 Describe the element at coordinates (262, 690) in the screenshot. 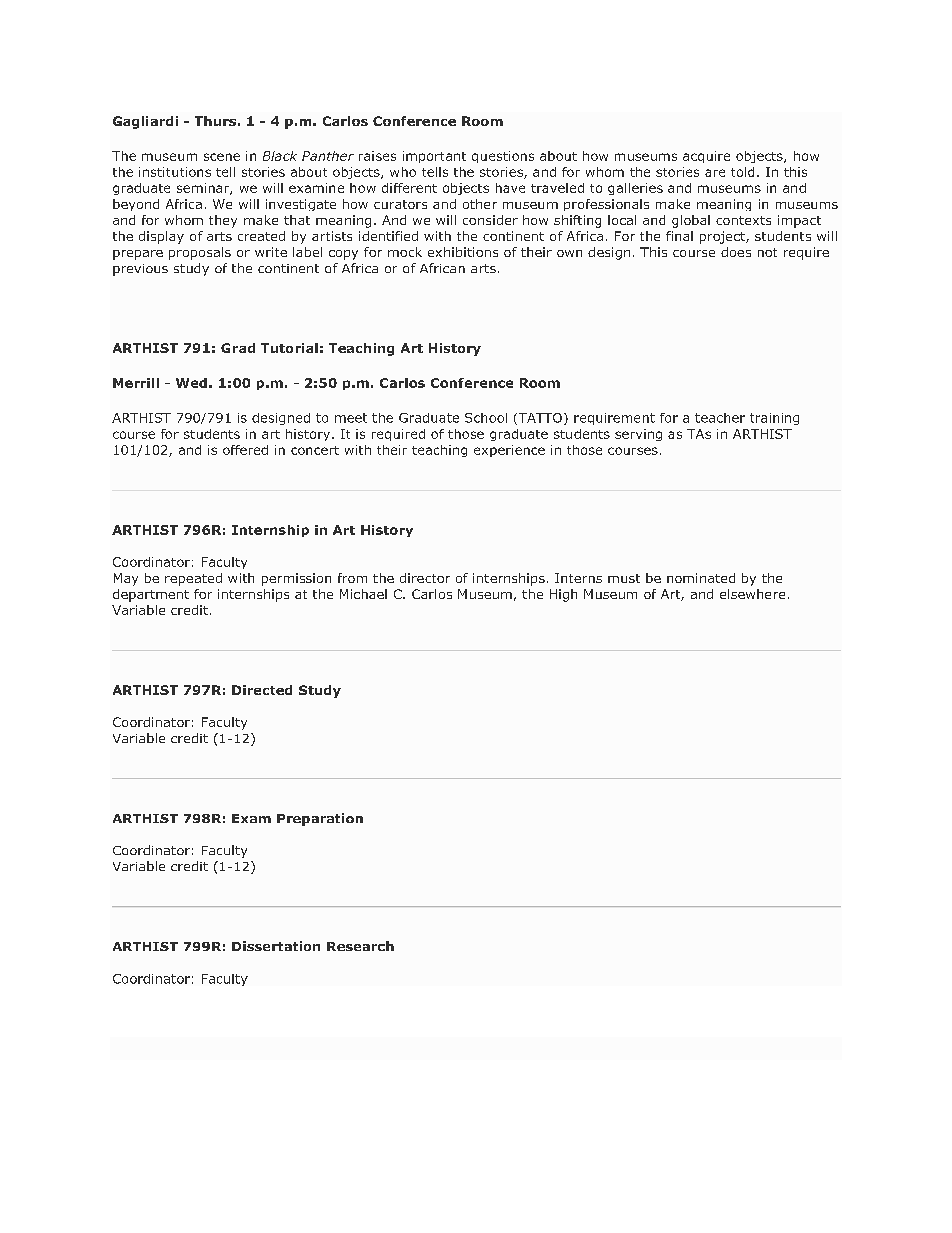

I see `Directed` at that location.
